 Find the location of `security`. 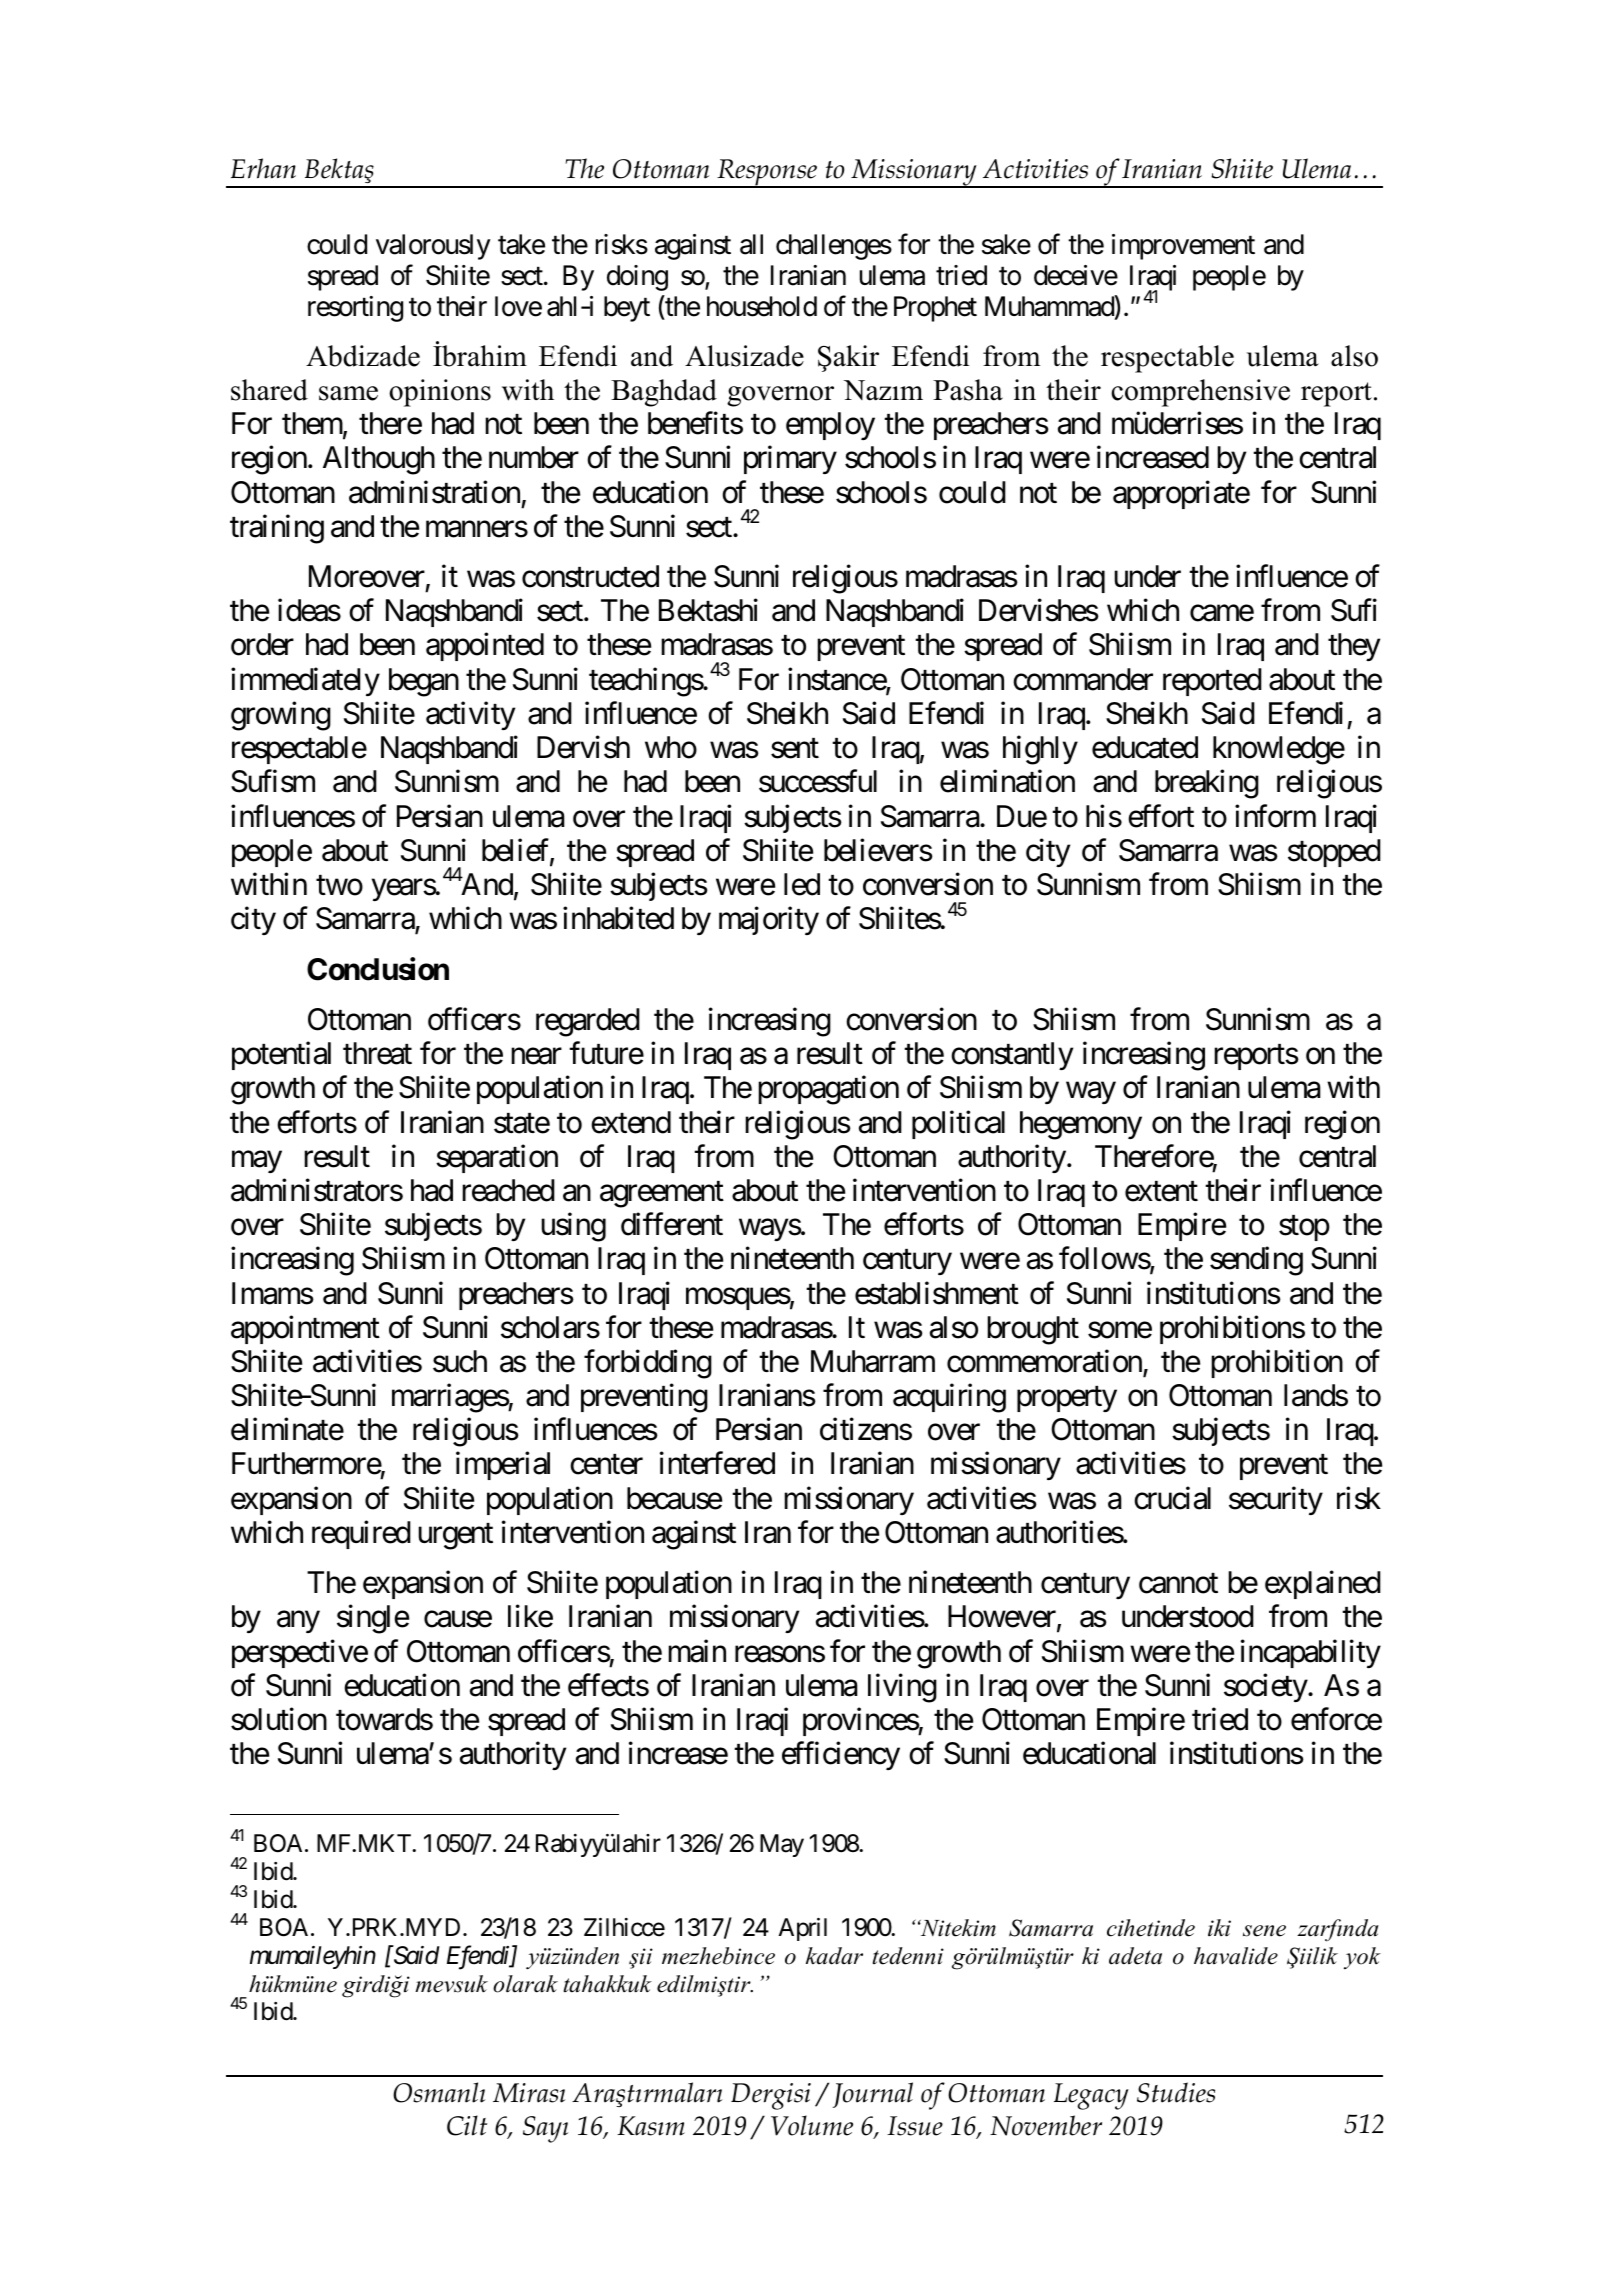

security is located at coordinates (1276, 1500).
